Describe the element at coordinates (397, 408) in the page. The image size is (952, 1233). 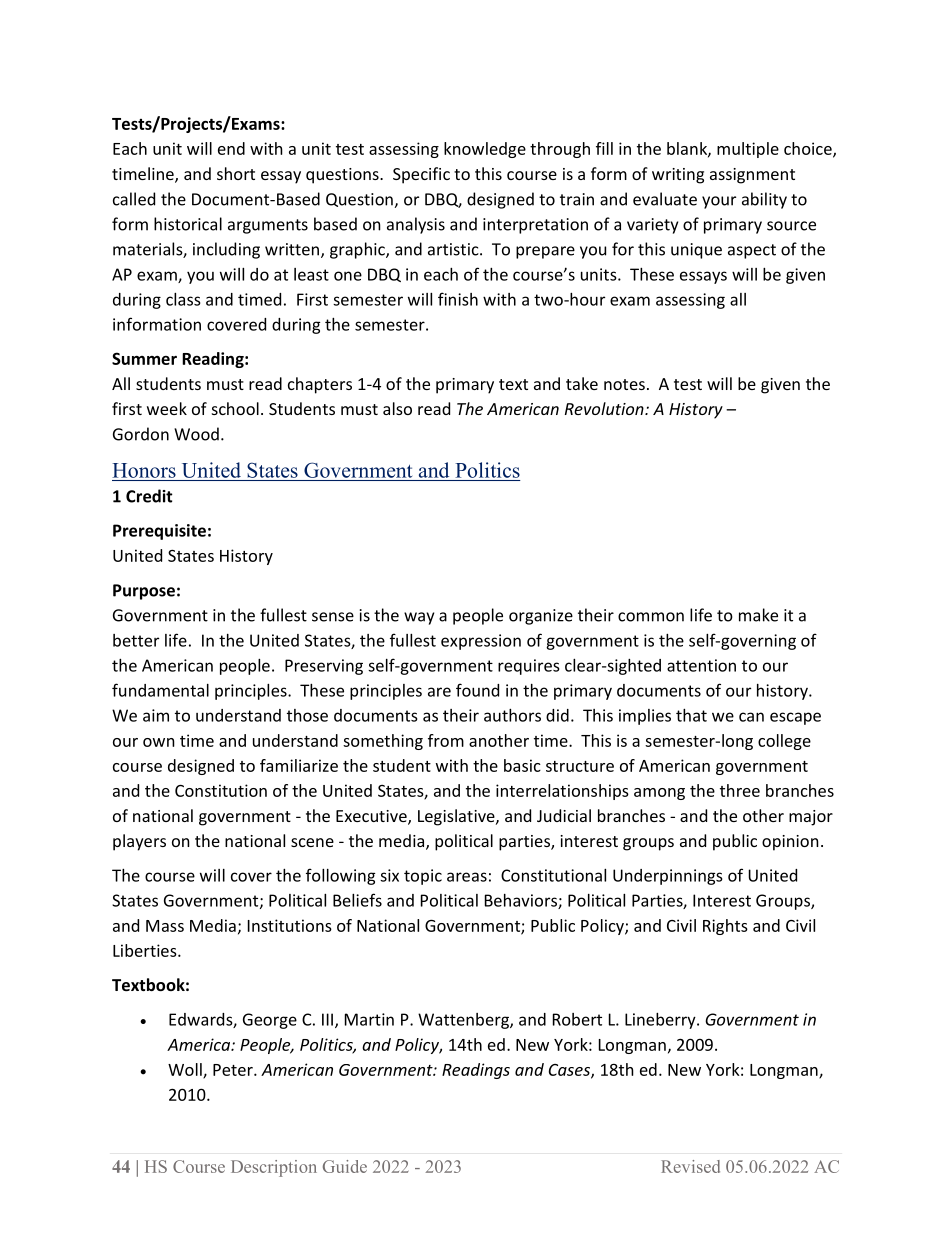
I see `also` at that location.
